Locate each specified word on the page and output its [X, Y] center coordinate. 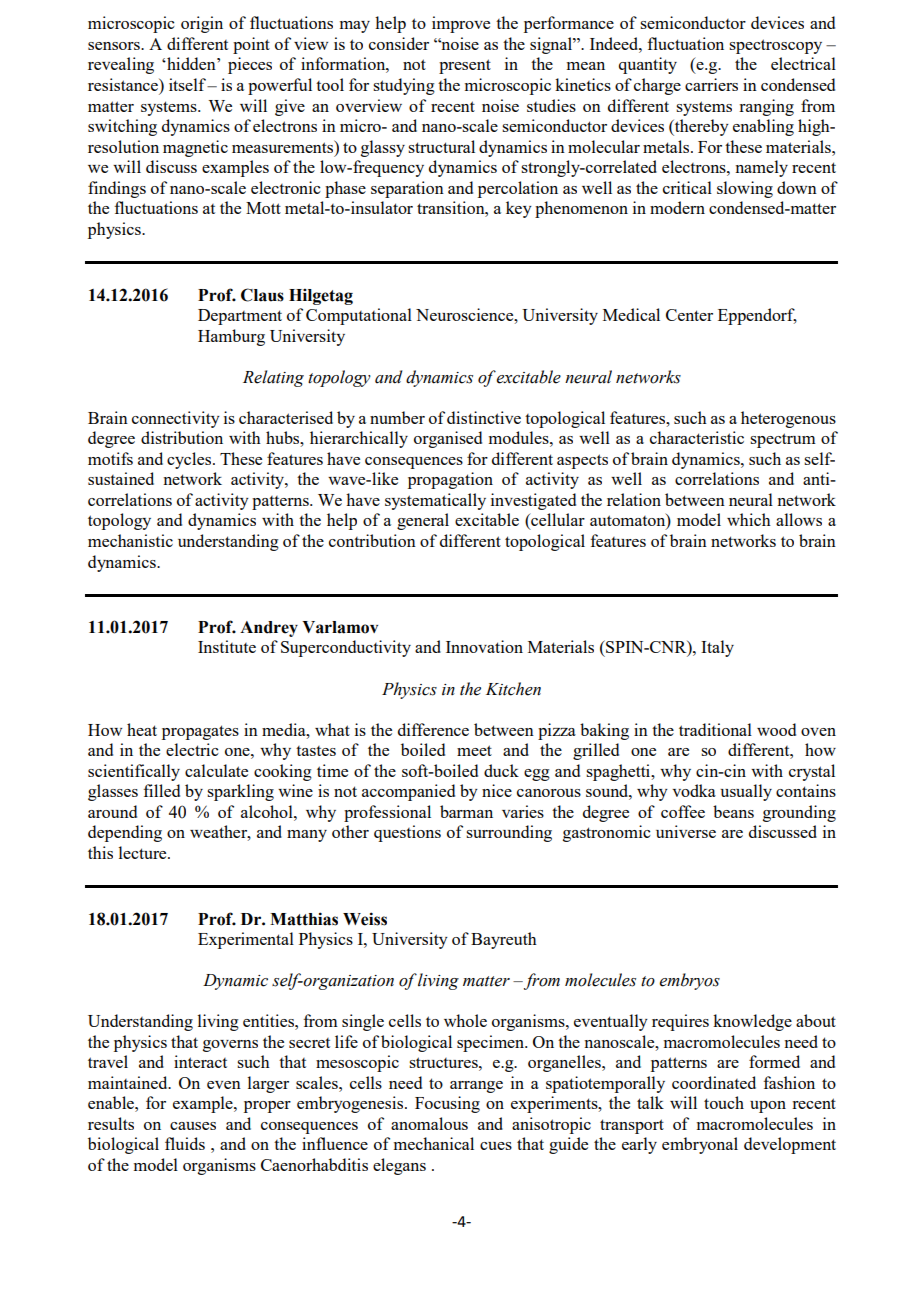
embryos [689, 981]
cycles [190, 460]
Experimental [246, 940]
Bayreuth [504, 940]
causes [193, 1126]
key [519, 209]
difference [433, 729]
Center [689, 315]
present [465, 66]
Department [240, 317]
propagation [450, 480]
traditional [715, 729]
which [749, 519]
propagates [200, 732]
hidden [191, 63]
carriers [711, 84]
